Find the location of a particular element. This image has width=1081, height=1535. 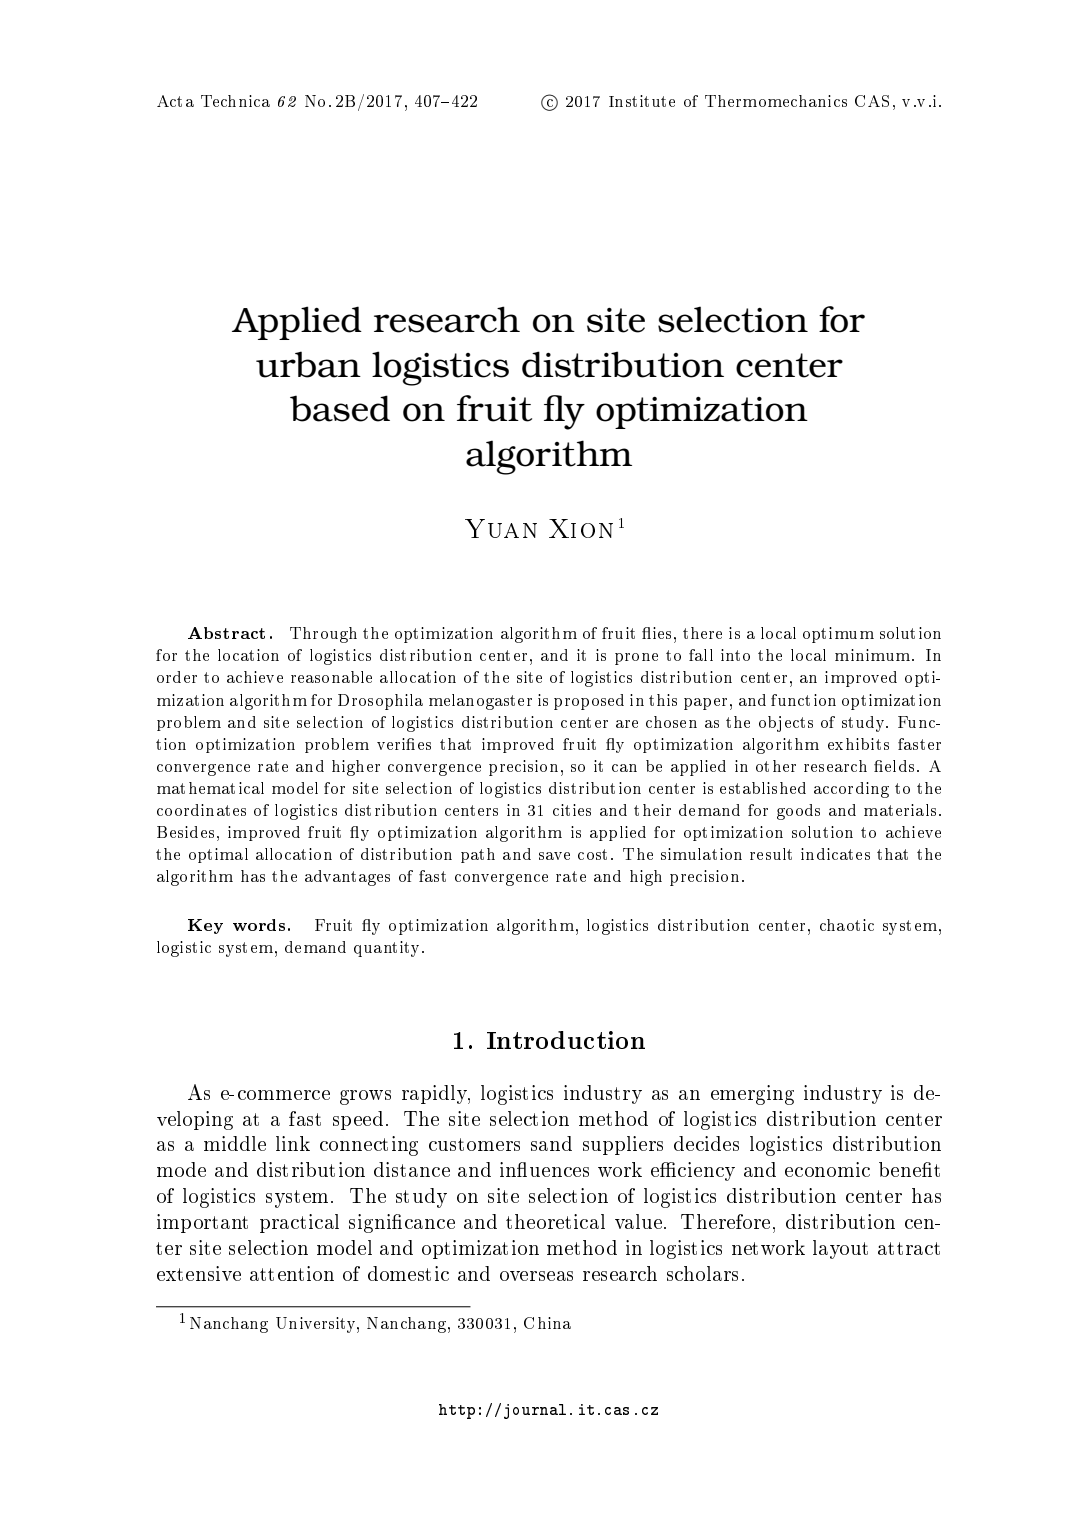

extensive is located at coordinates (199, 1273).
